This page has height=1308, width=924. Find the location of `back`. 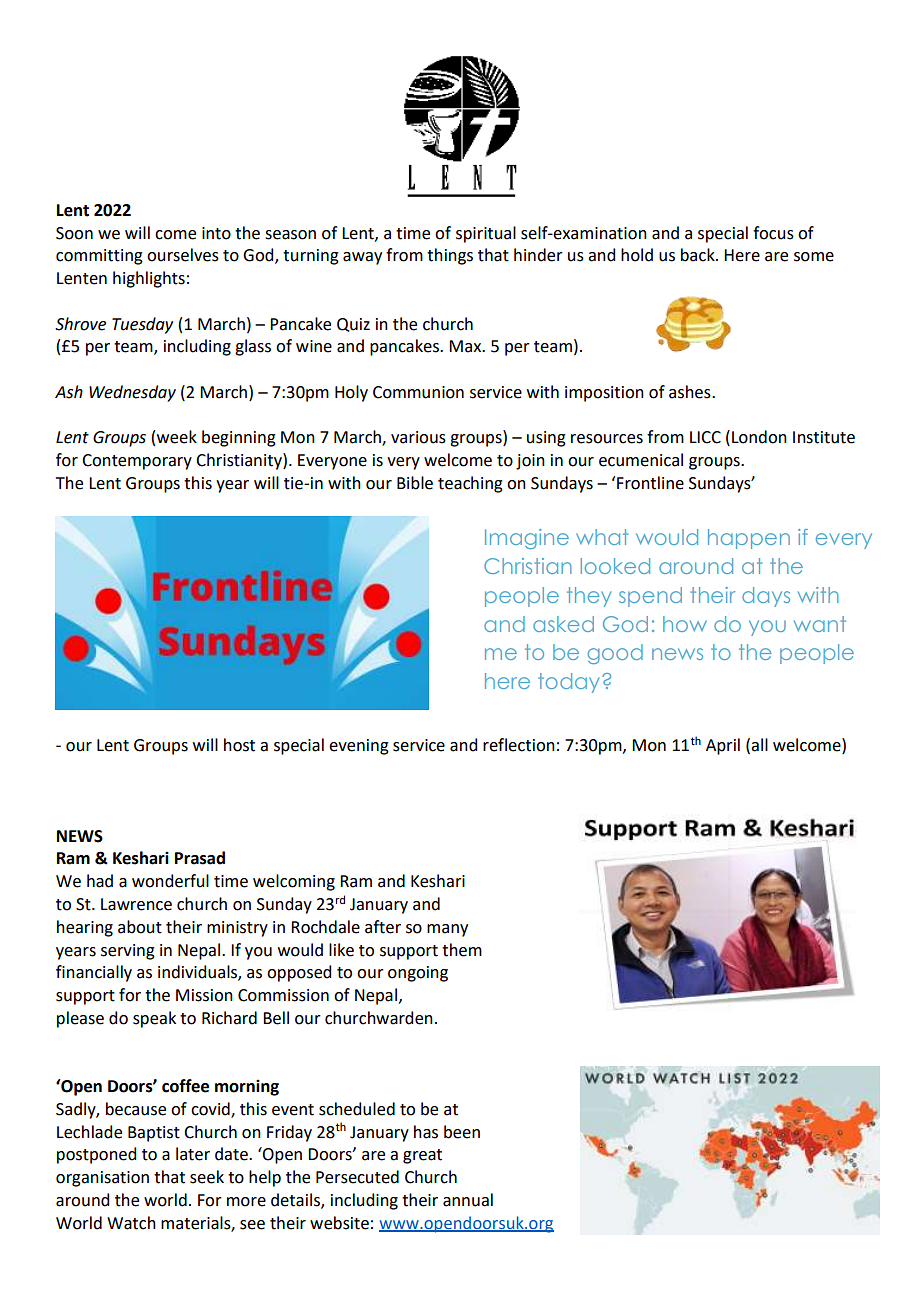

back is located at coordinates (699, 255).
